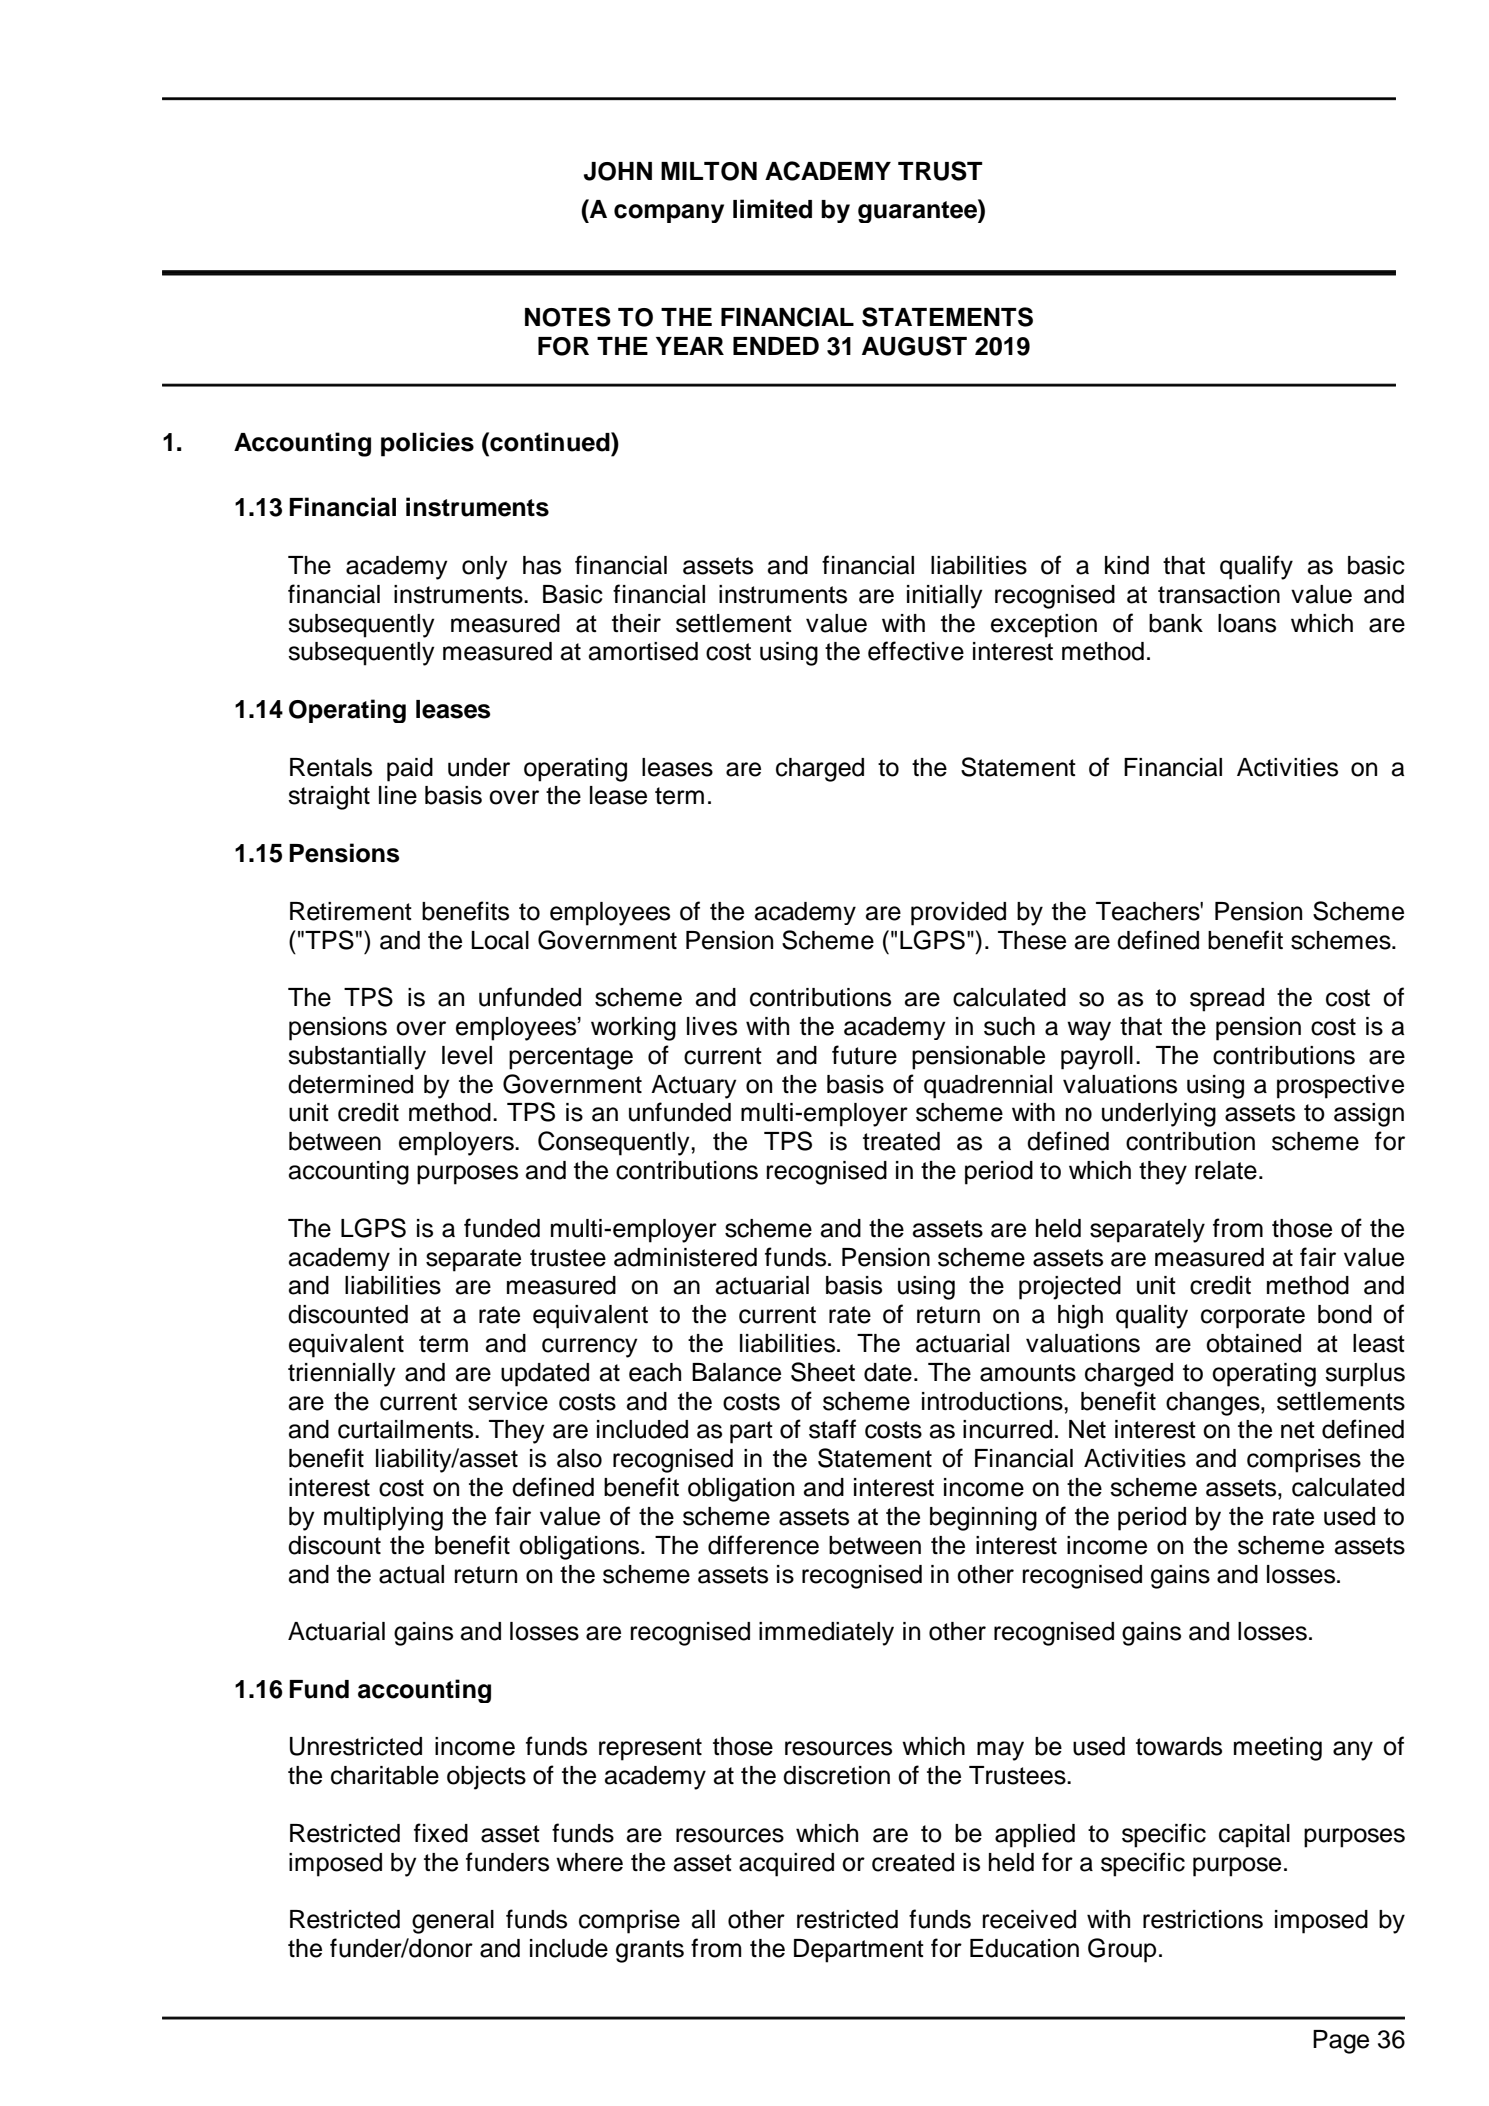 The width and height of the screenshot is (1489, 2106). What do you see at coordinates (913, 1862) in the screenshot?
I see `created` at bounding box center [913, 1862].
